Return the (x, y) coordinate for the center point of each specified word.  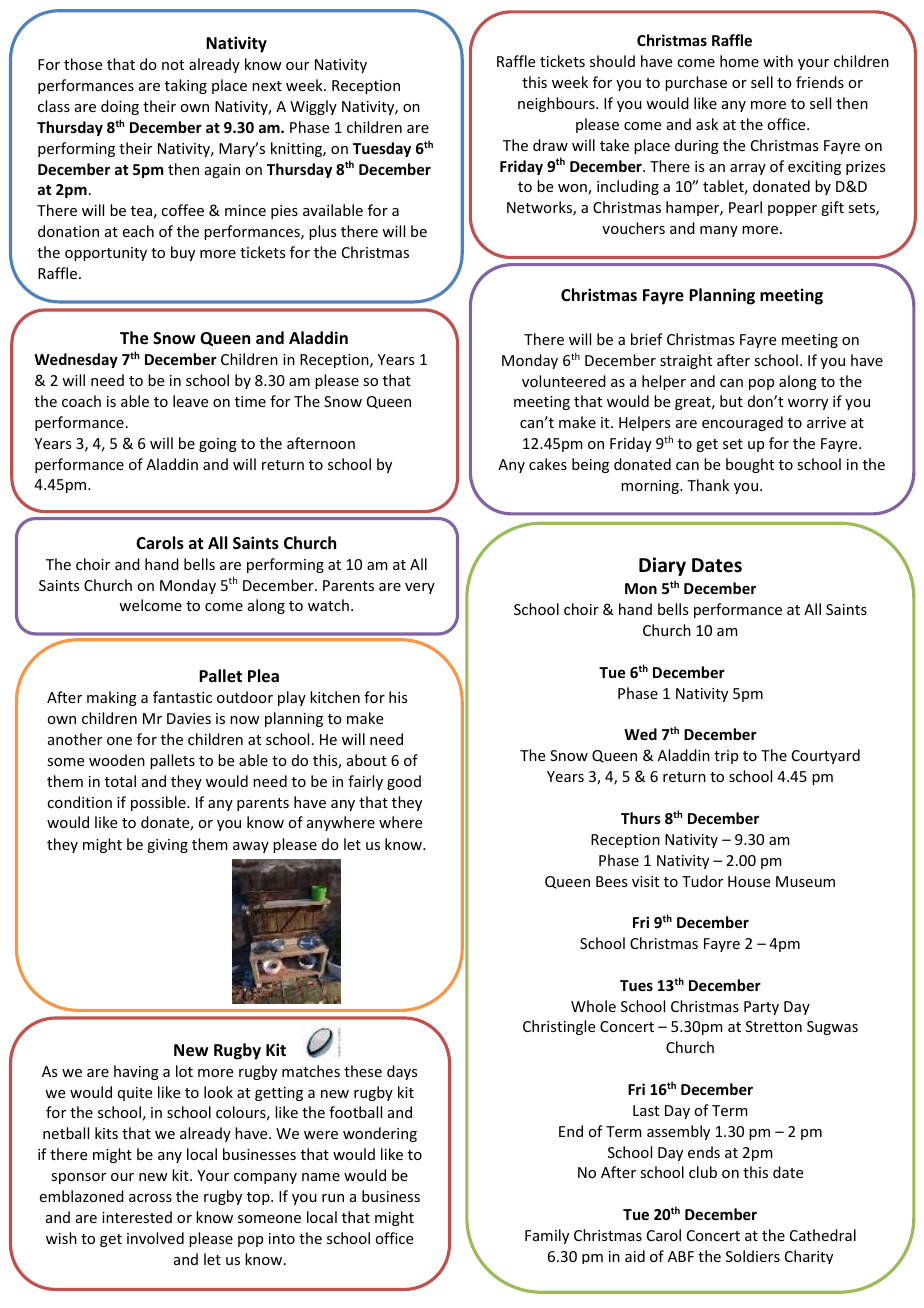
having (136, 1072)
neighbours (557, 104)
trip (726, 757)
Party (761, 1008)
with (778, 61)
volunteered (564, 381)
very (420, 588)
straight (686, 361)
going (218, 445)
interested (137, 1217)
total (120, 781)
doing (120, 107)
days (402, 1072)
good (404, 782)
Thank (708, 485)
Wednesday (76, 360)
